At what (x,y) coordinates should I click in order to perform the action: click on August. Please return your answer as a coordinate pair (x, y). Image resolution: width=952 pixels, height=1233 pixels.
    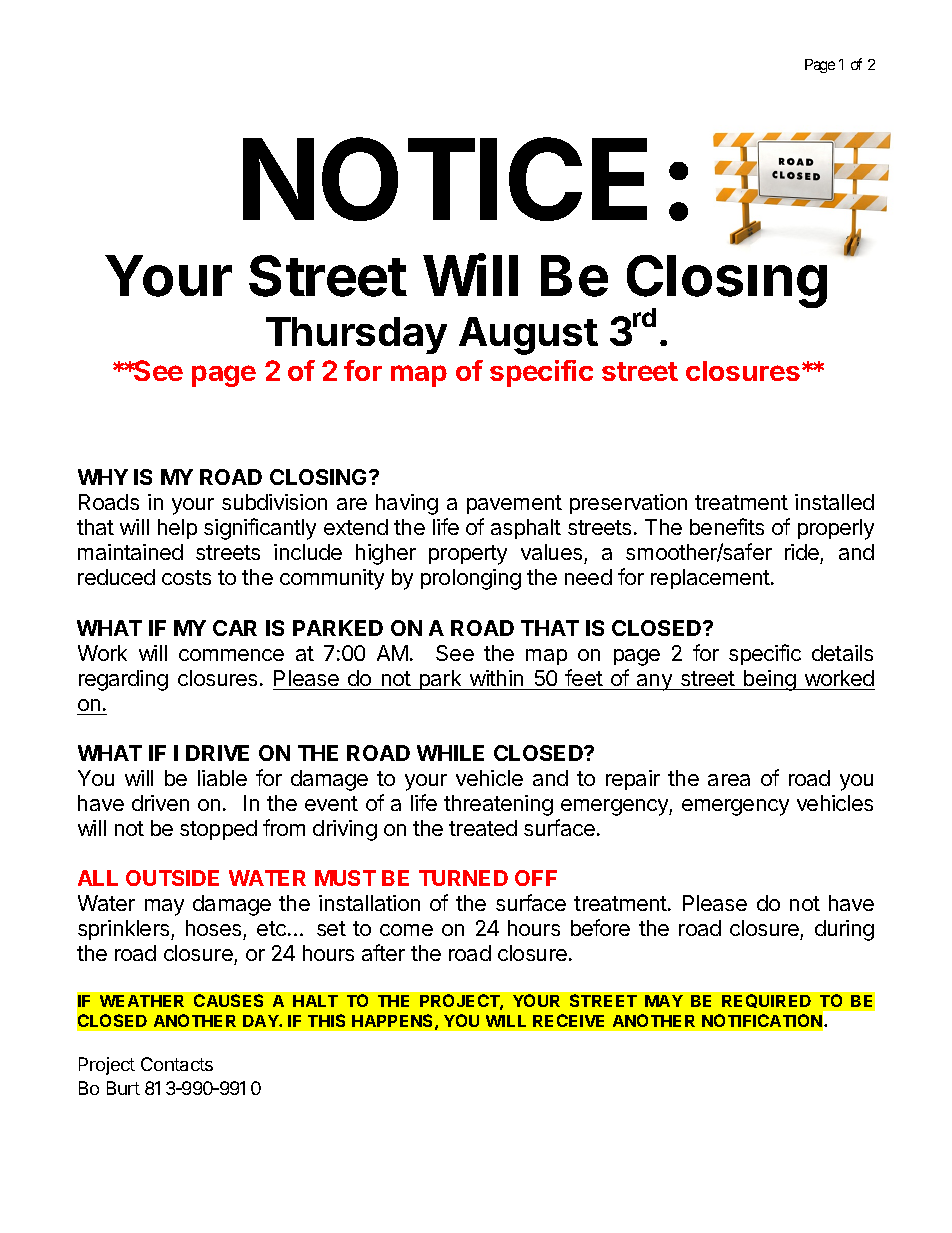
    Looking at the image, I should click on (528, 336).
